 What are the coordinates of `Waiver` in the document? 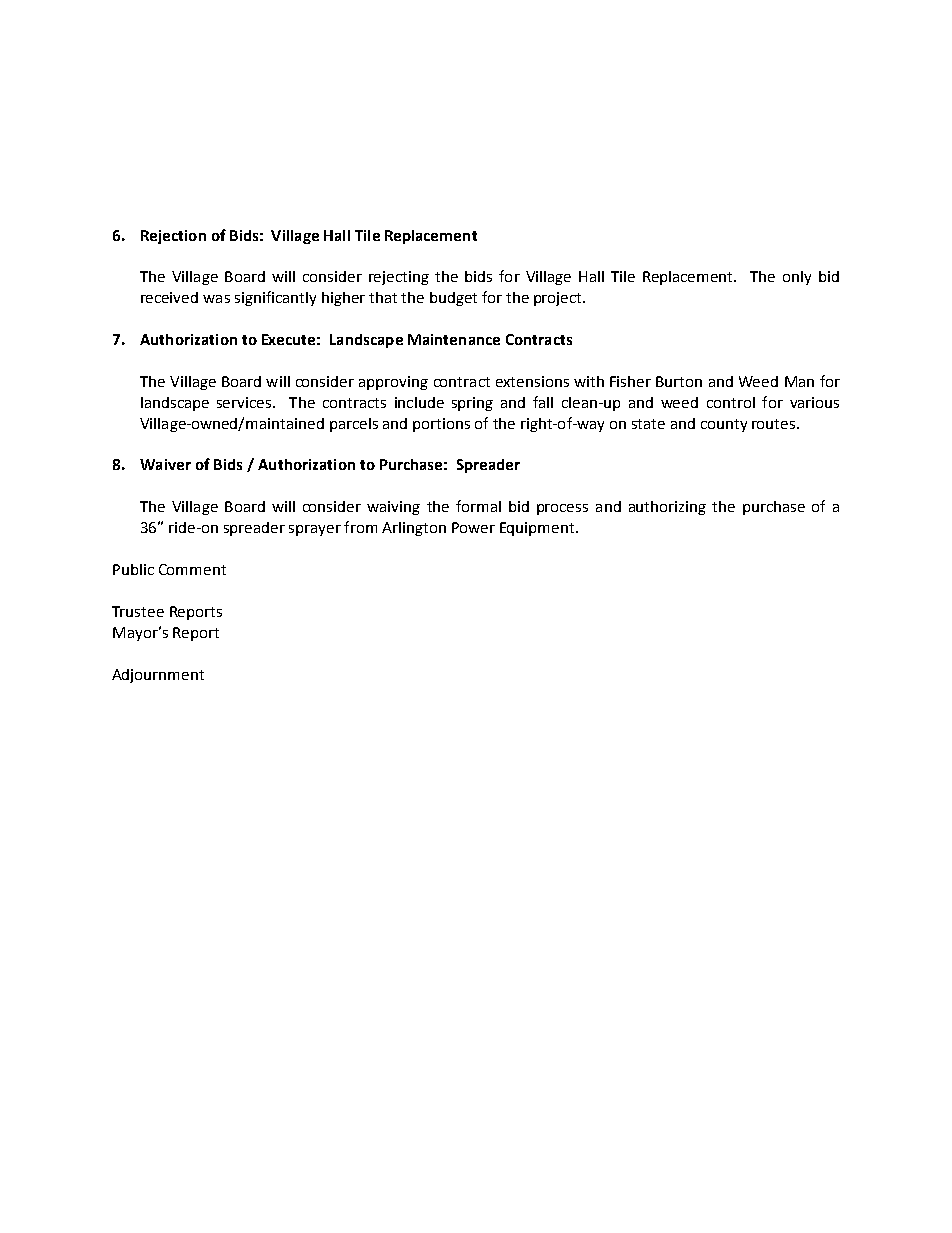 It's located at (165, 464).
